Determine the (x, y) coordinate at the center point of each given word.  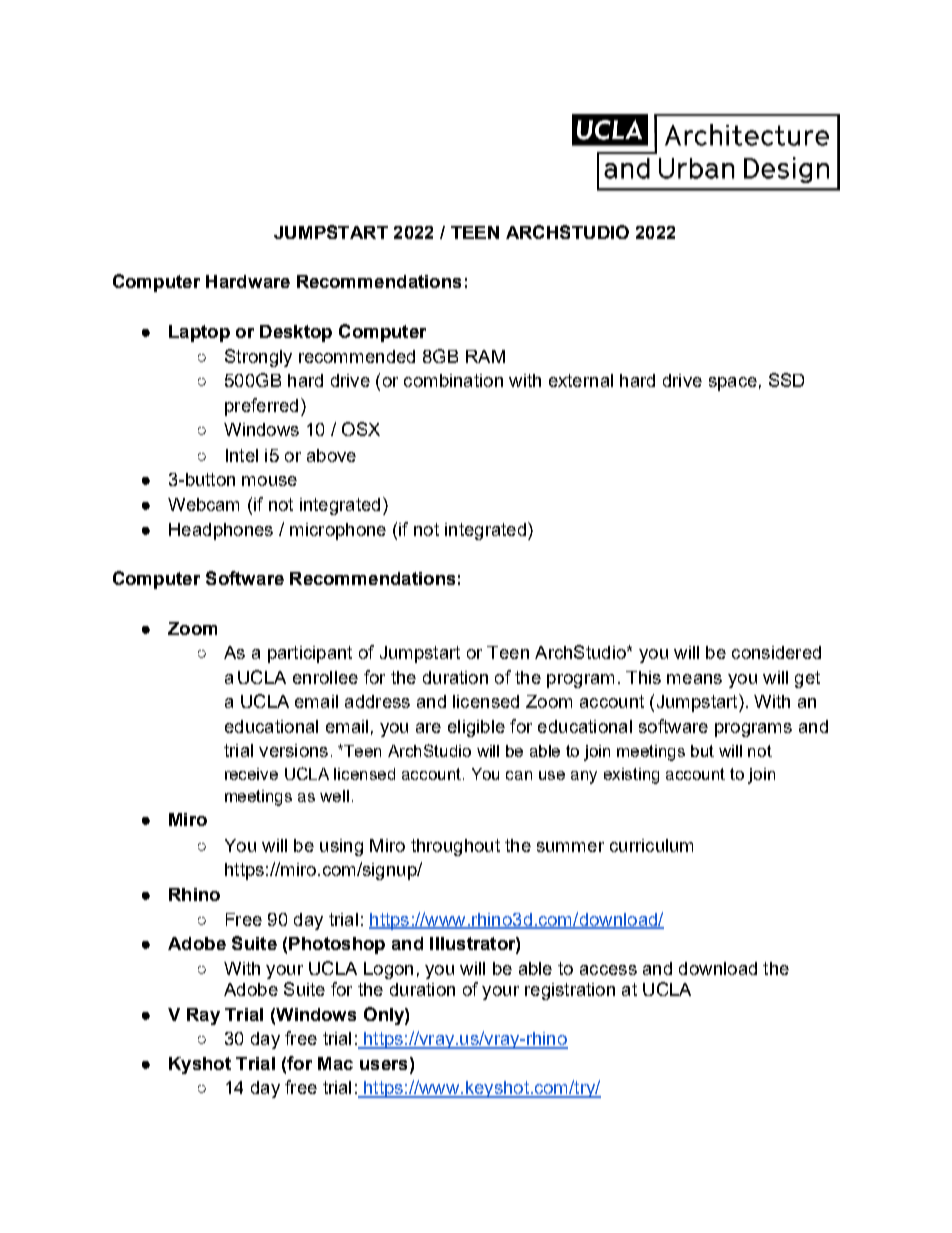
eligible (476, 728)
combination (453, 380)
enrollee (325, 677)
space (733, 384)
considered (776, 652)
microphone (338, 531)
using (341, 847)
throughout (455, 847)
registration (570, 991)
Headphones (221, 531)
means (694, 679)
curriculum (651, 845)
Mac (335, 1063)
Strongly (258, 358)
